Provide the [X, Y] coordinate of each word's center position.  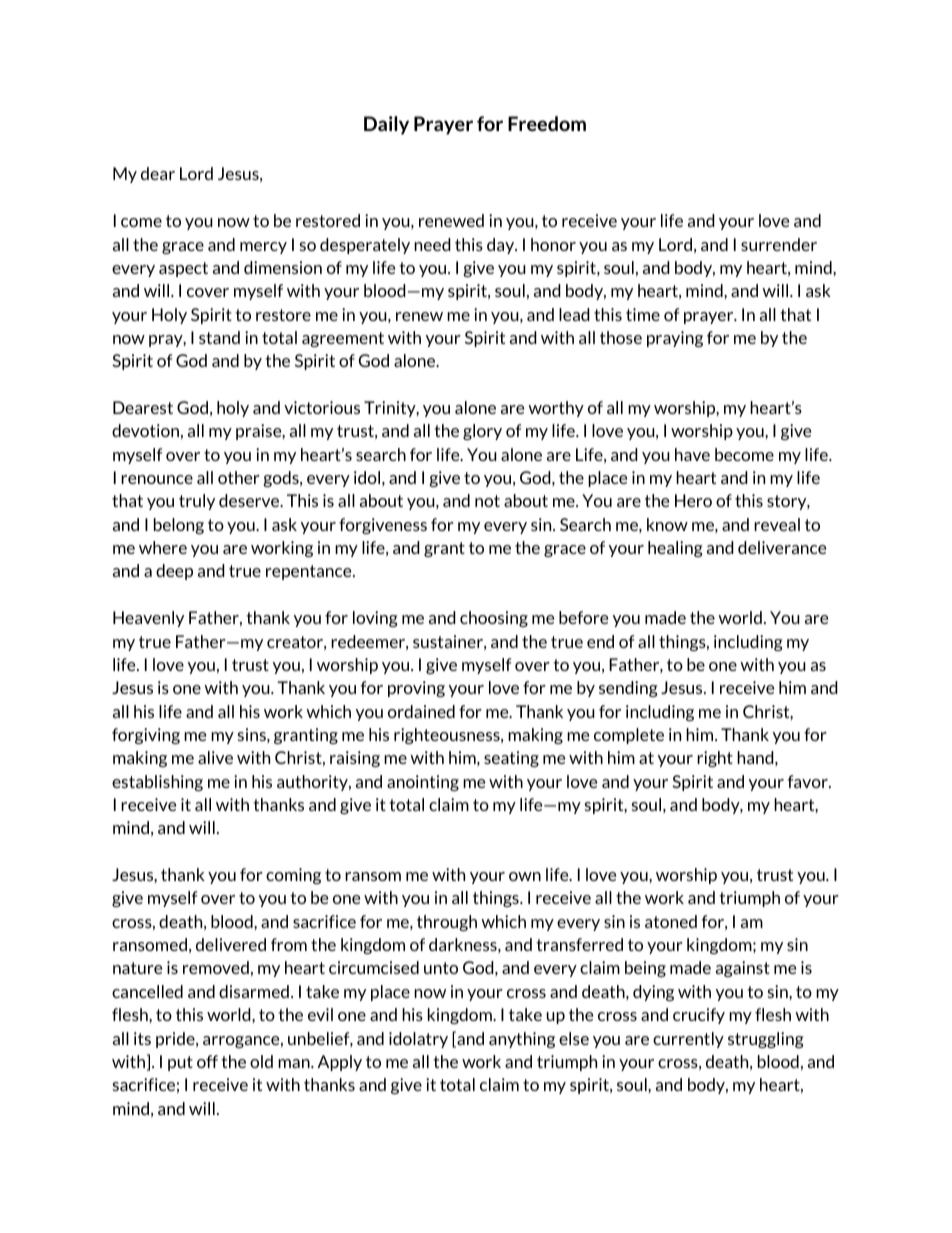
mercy [263, 248]
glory [482, 432]
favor [809, 781]
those [621, 337]
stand [219, 337]
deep [174, 572]
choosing [494, 619]
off [207, 1061]
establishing [157, 783]
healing [675, 549]
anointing [423, 783]
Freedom [547, 123]
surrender [779, 244]
